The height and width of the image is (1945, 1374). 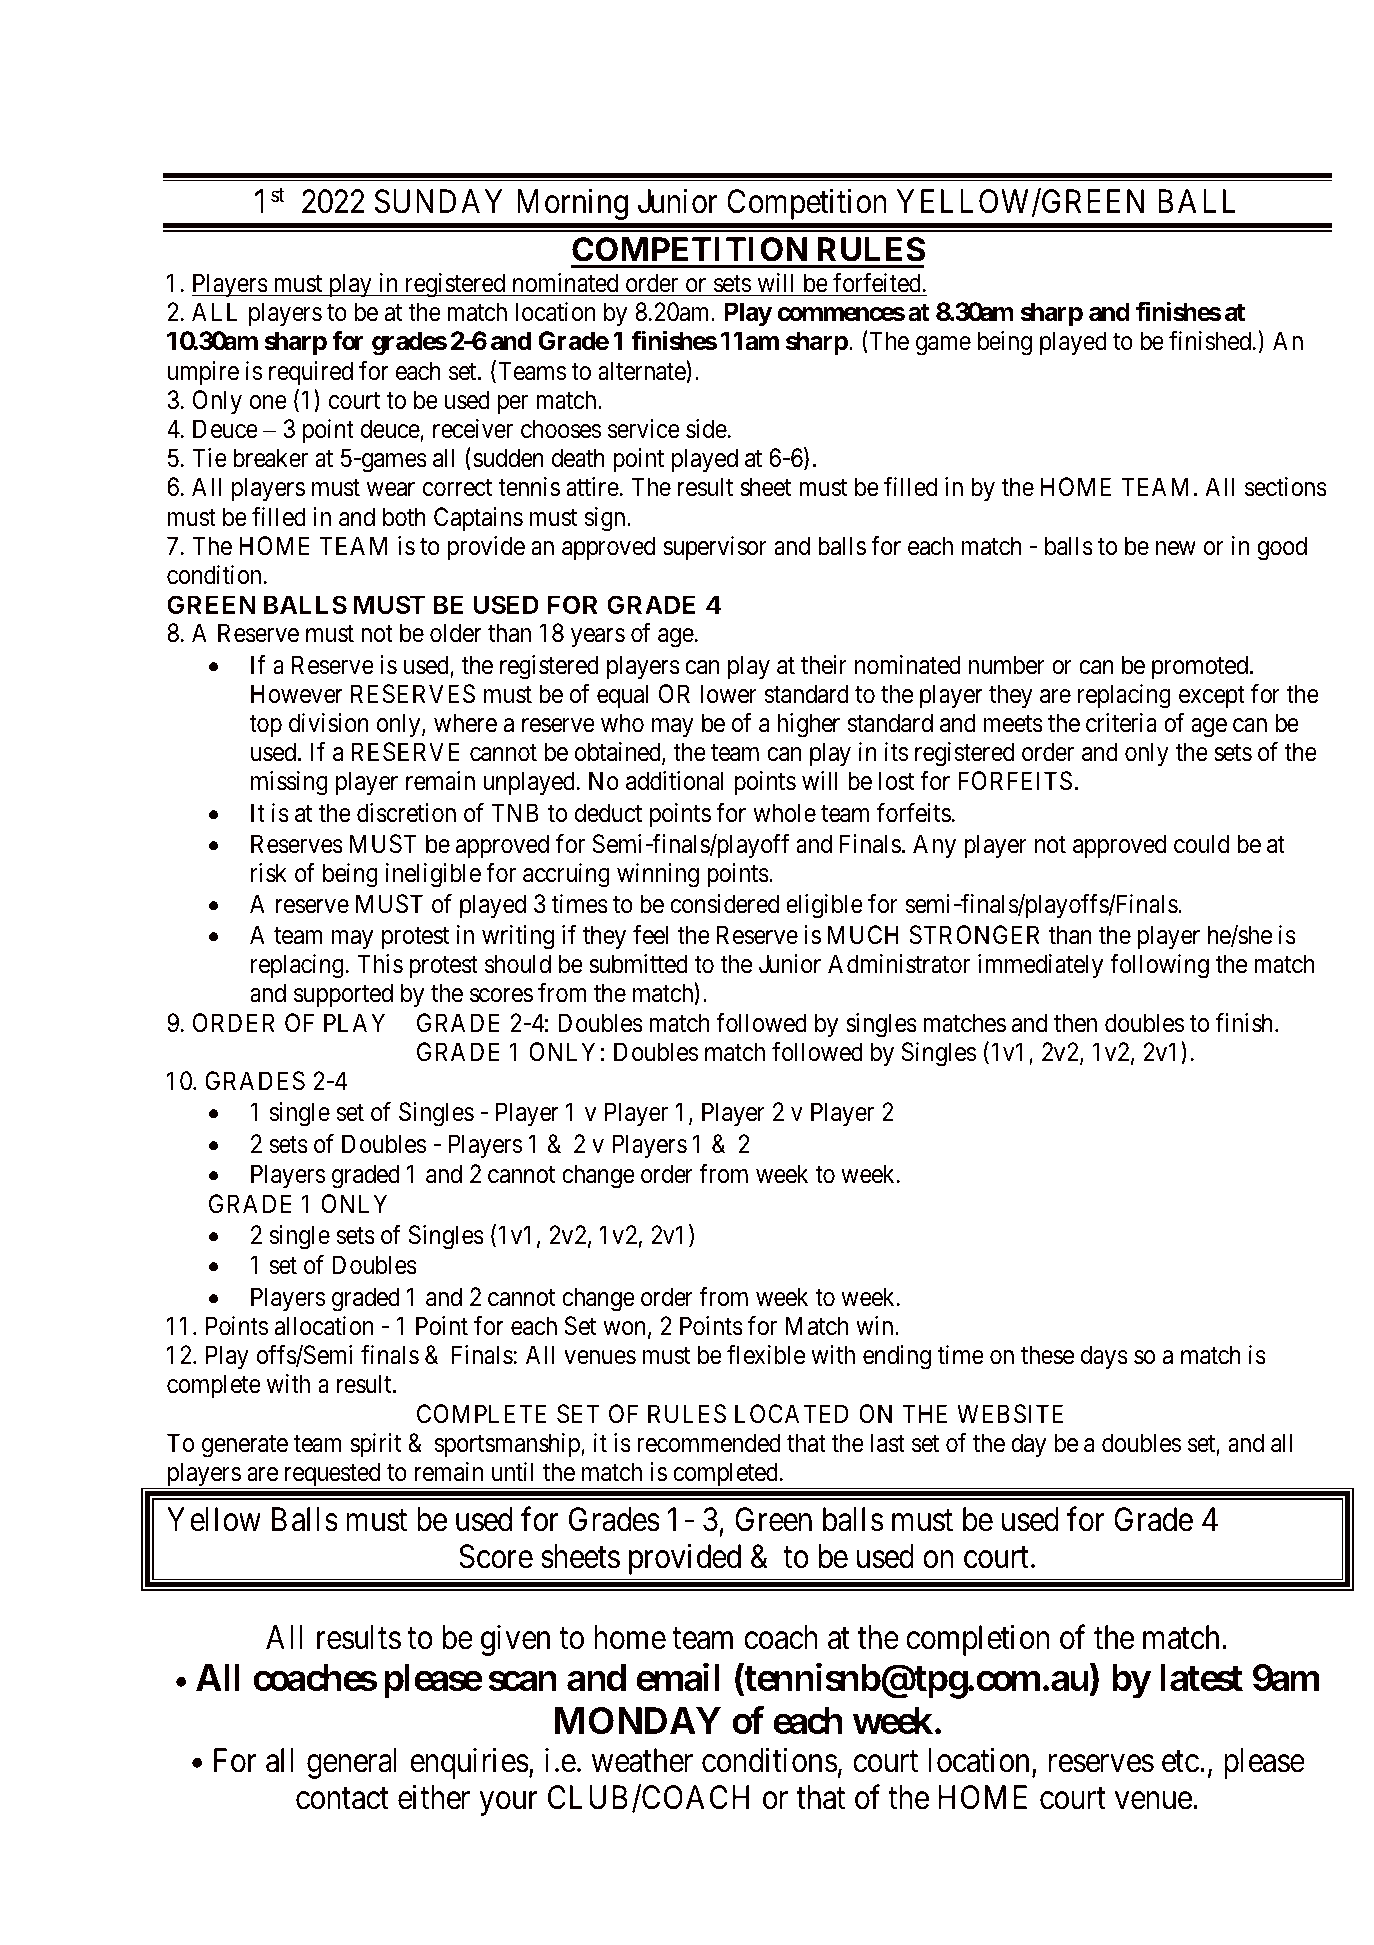 I want to click on division, so click(x=329, y=723).
